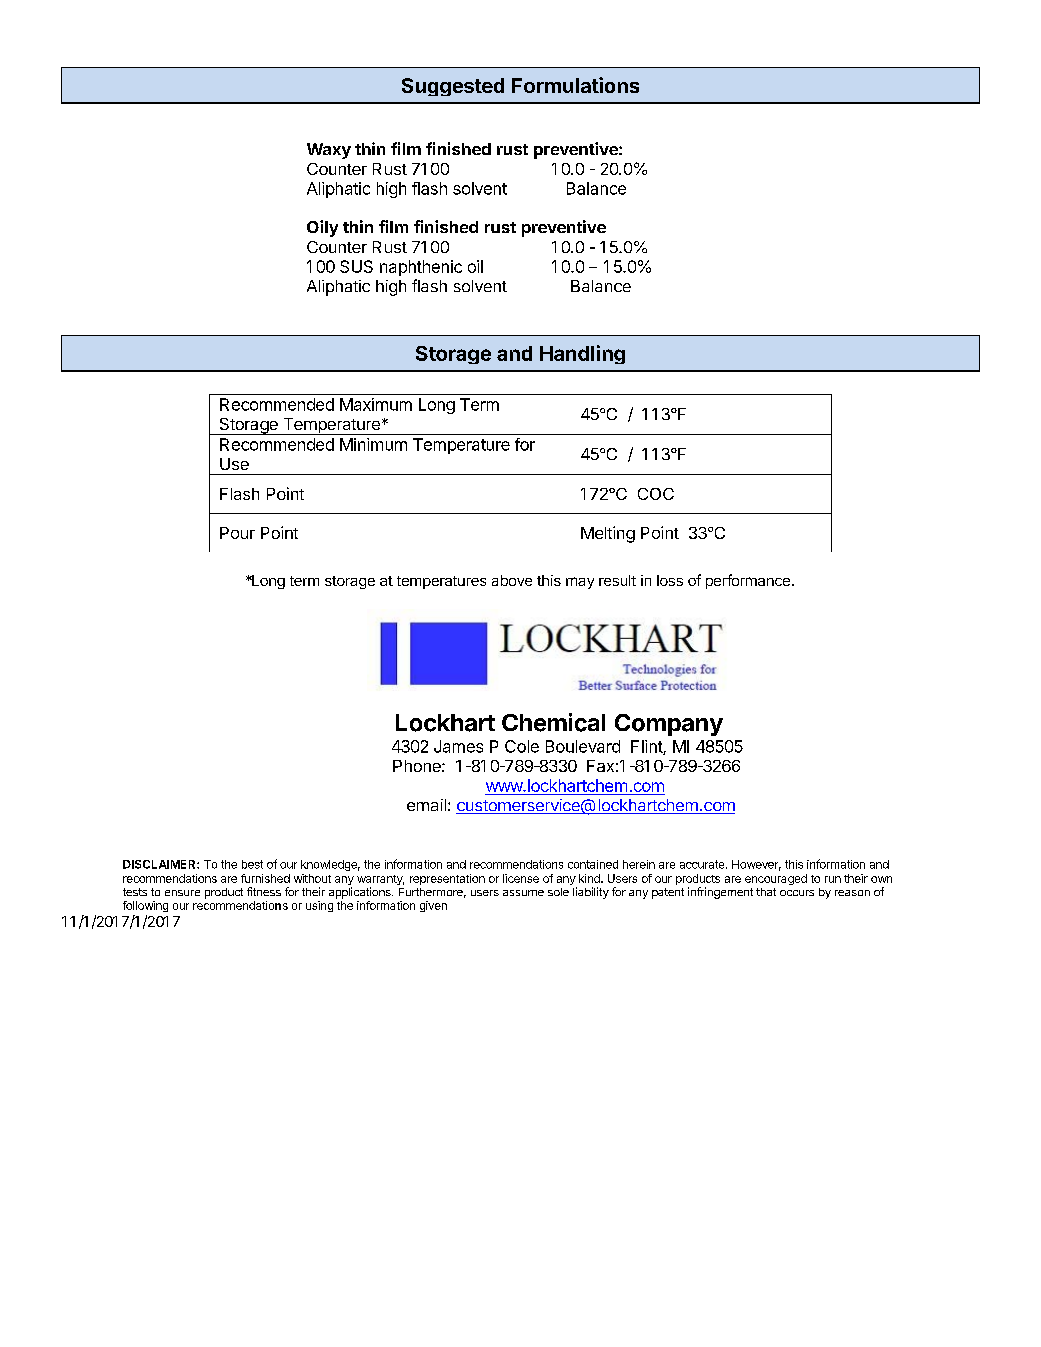 The width and height of the document is (1041, 1347). I want to click on Pour, so click(237, 533).
